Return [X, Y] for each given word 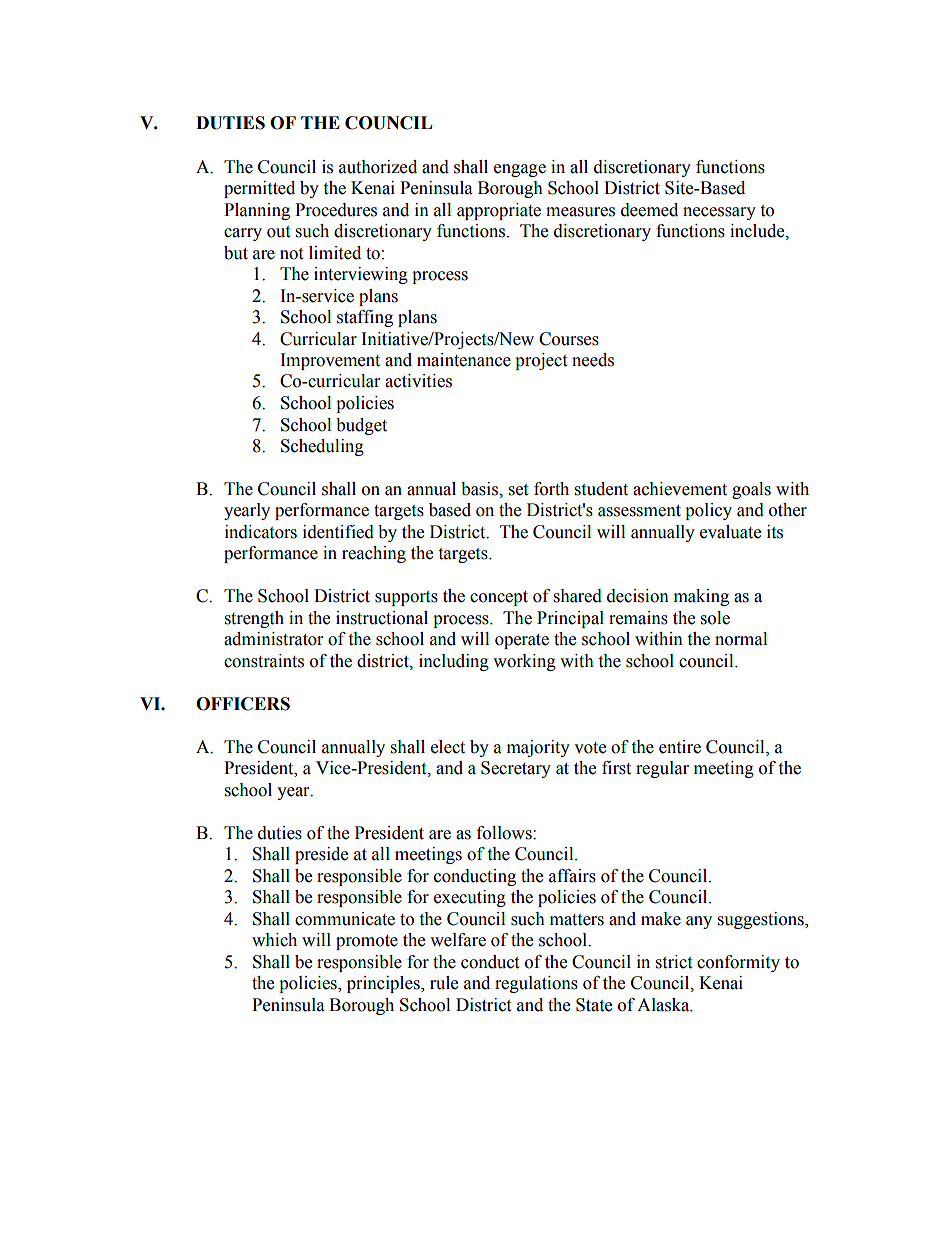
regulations [536, 984]
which [274, 940]
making [701, 597]
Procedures [336, 210]
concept [499, 598]
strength [254, 619]
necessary [719, 213]
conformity [738, 963]
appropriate [499, 211]
